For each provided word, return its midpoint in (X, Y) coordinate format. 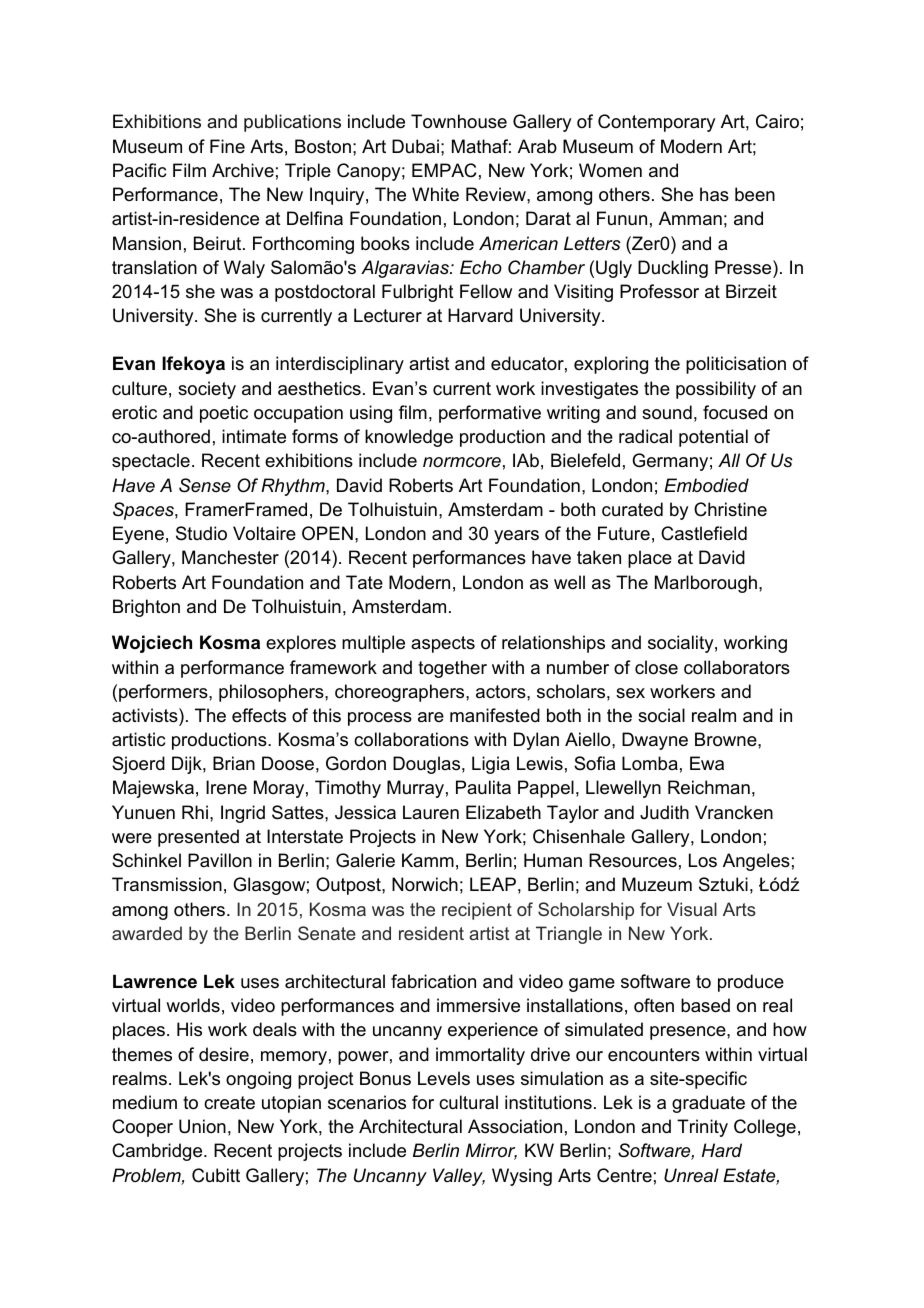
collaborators (737, 667)
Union (202, 1126)
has (714, 194)
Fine (227, 146)
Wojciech (152, 644)
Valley (459, 1177)
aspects (443, 644)
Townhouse (459, 121)
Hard (722, 1150)
